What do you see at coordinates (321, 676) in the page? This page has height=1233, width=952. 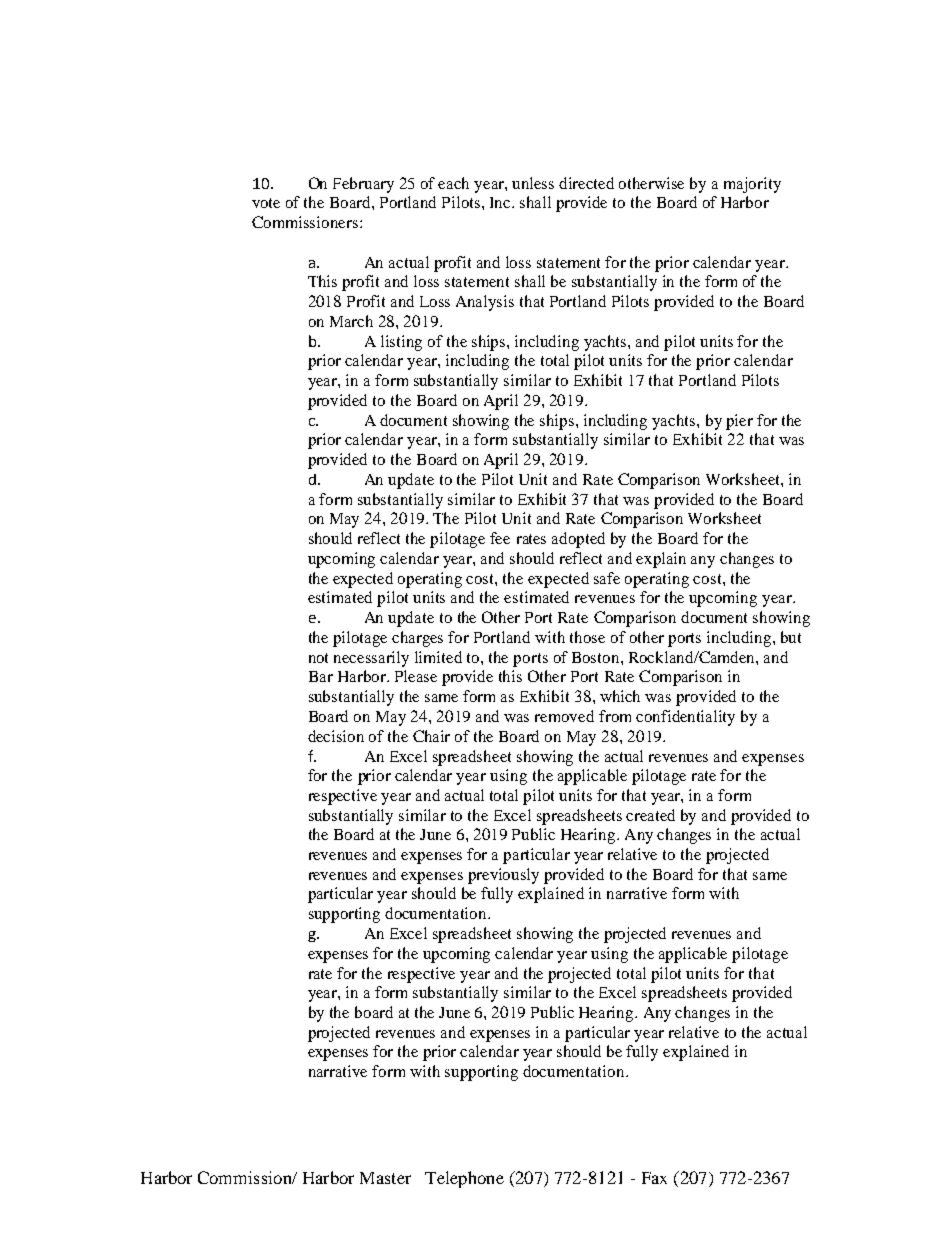 I see `Bar` at bounding box center [321, 676].
